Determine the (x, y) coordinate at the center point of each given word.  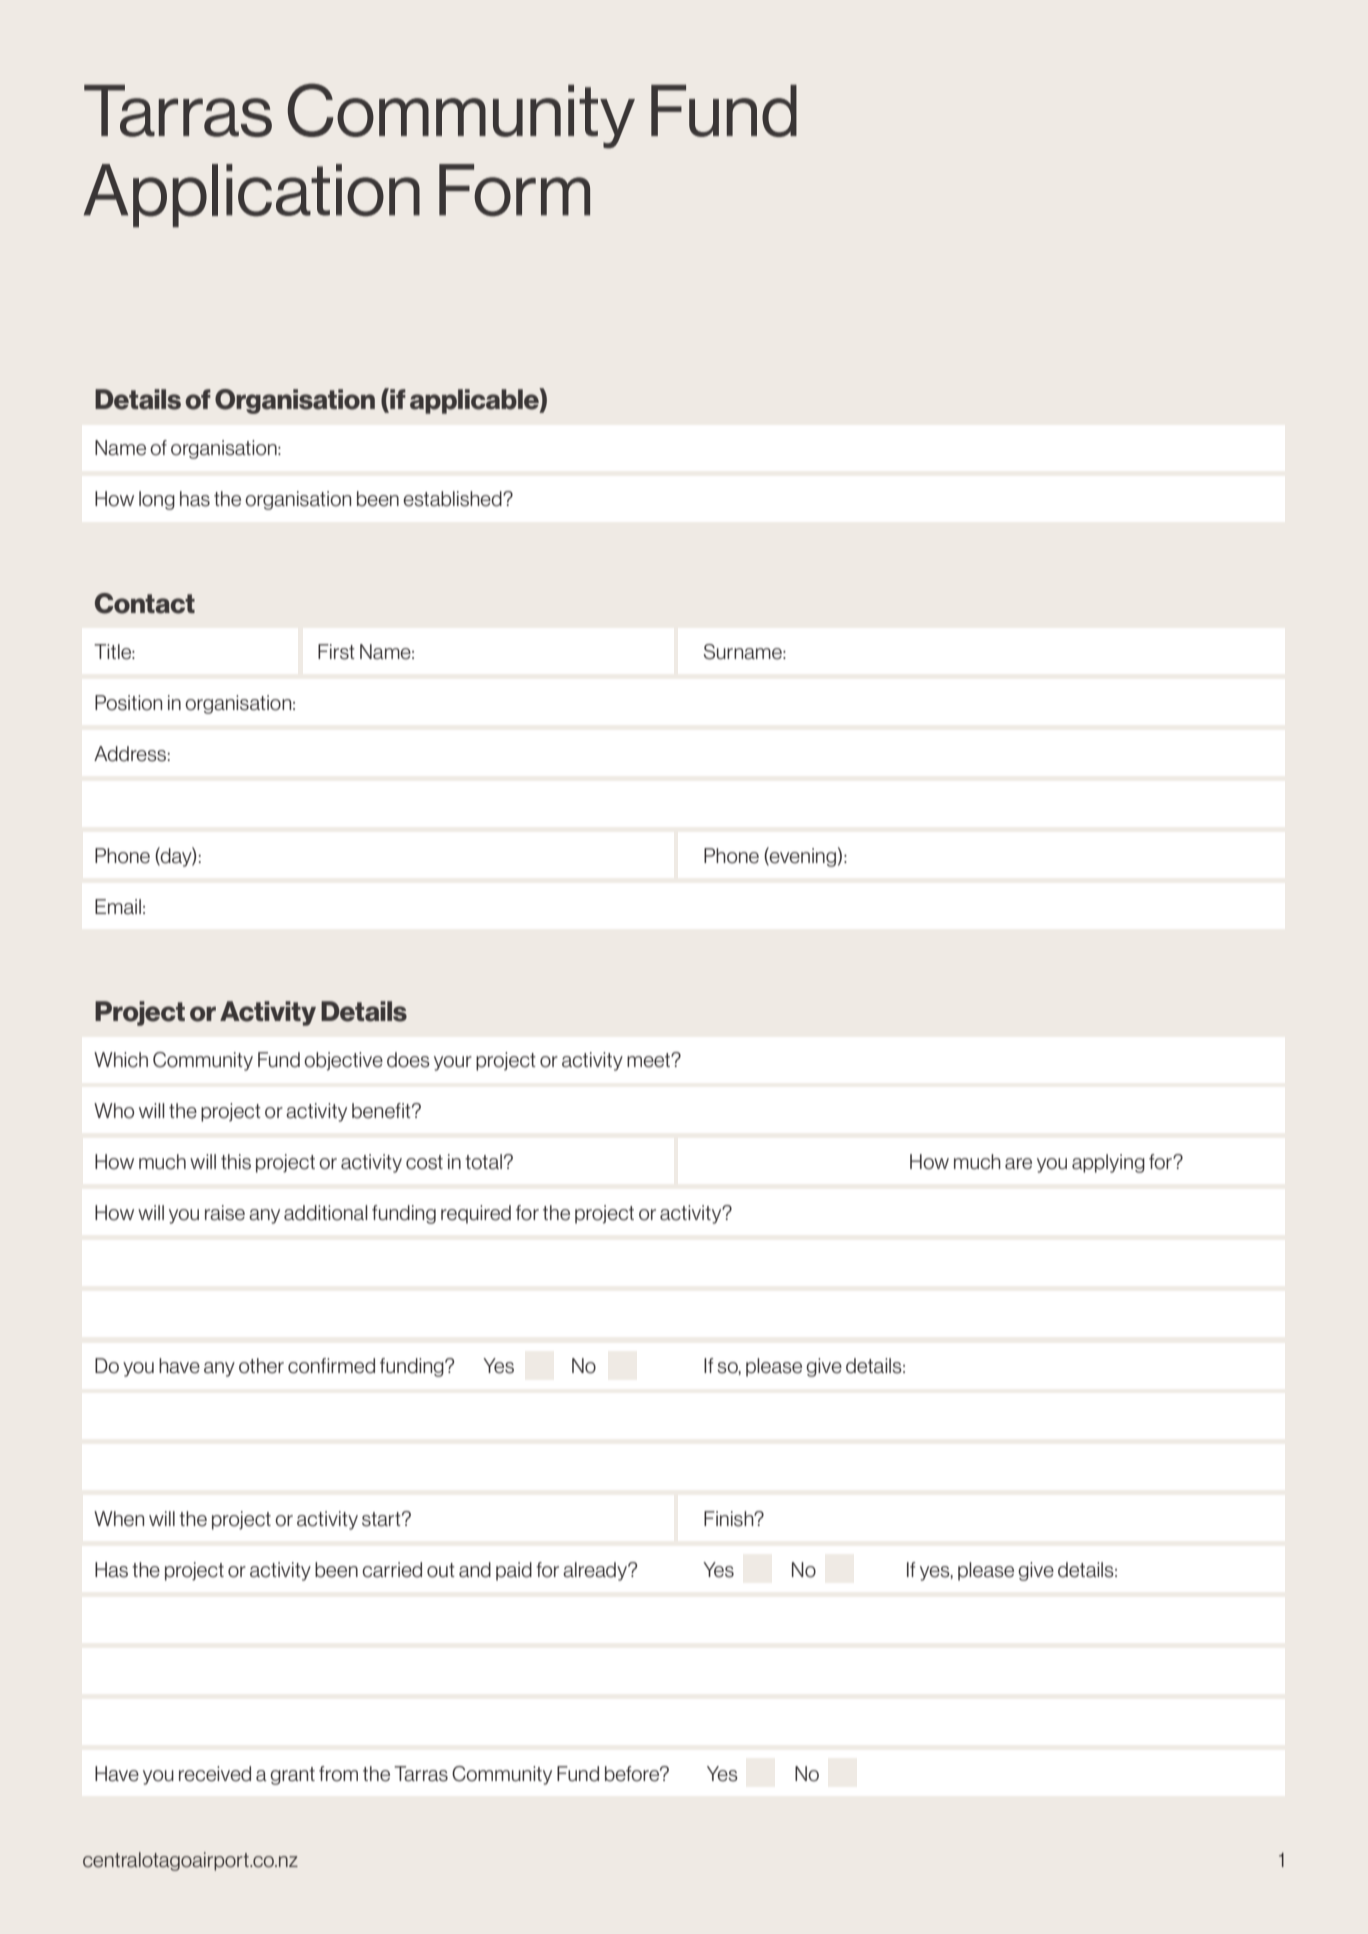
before (633, 1774)
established (453, 499)
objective (343, 1061)
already (596, 1571)
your (453, 1063)
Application (252, 195)
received (215, 1774)
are (1018, 1164)
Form (514, 190)
